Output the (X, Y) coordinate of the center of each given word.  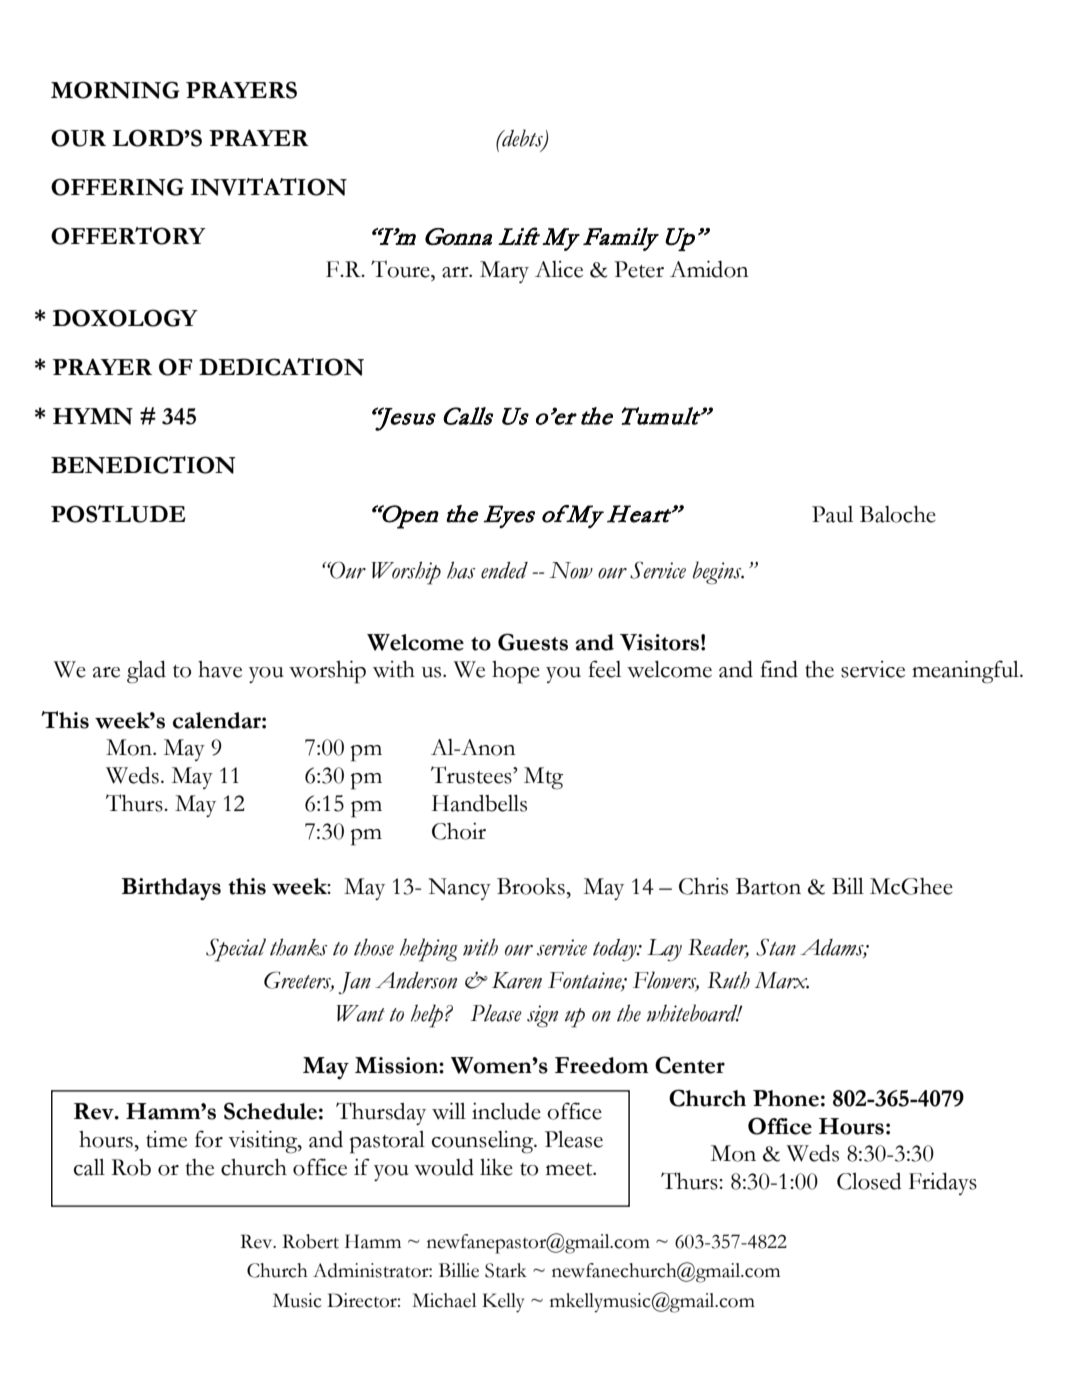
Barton (768, 886)
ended (504, 570)
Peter (639, 269)
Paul (832, 514)
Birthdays (171, 889)
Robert (310, 1241)
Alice (559, 269)
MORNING (115, 90)
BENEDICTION (143, 465)
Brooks (532, 886)
